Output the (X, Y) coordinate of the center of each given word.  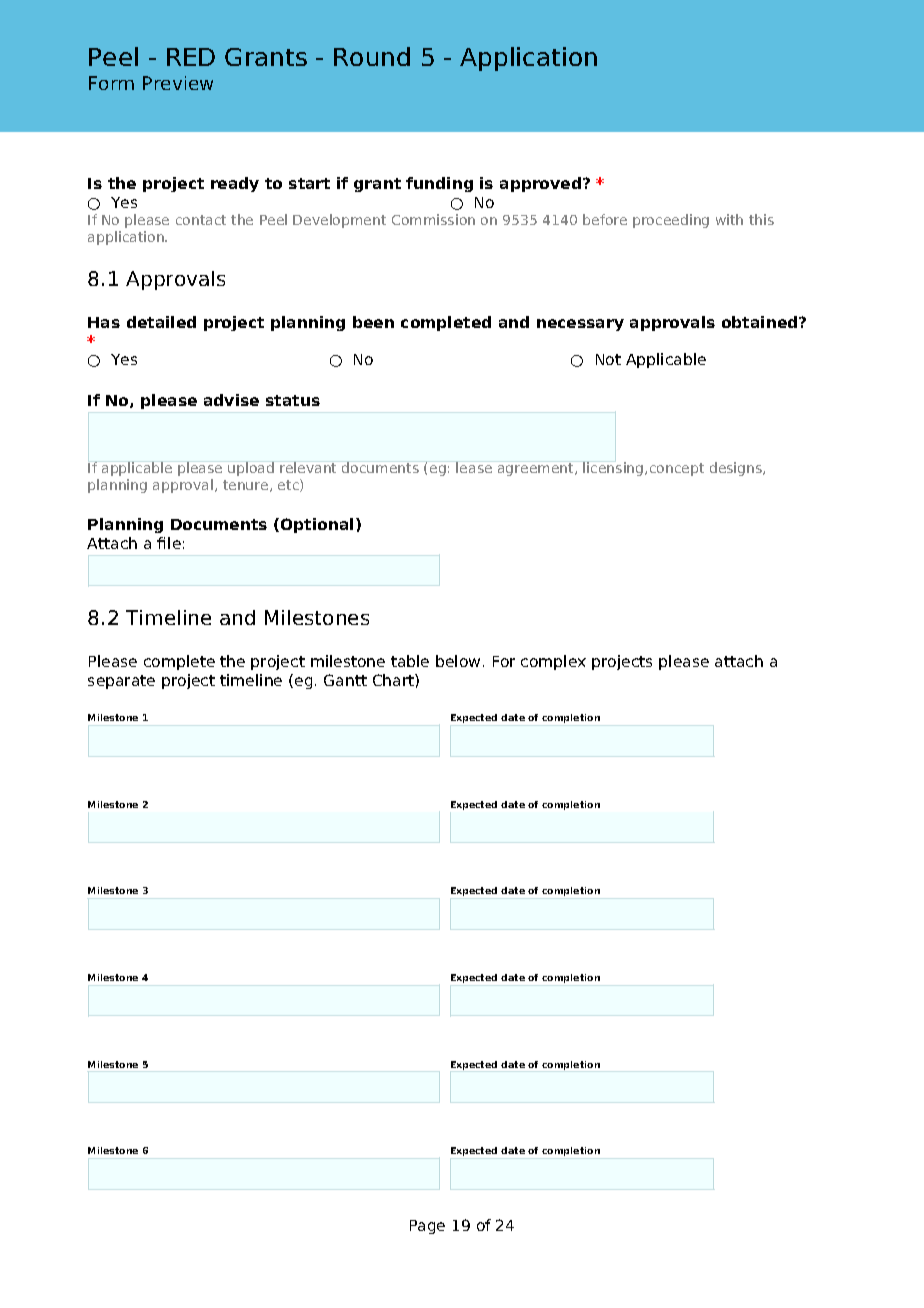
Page (427, 1227)
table (410, 661)
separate (121, 682)
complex (553, 662)
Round (372, 56)
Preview (178, 83)
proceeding (671, 221)
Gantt (345, 680)
